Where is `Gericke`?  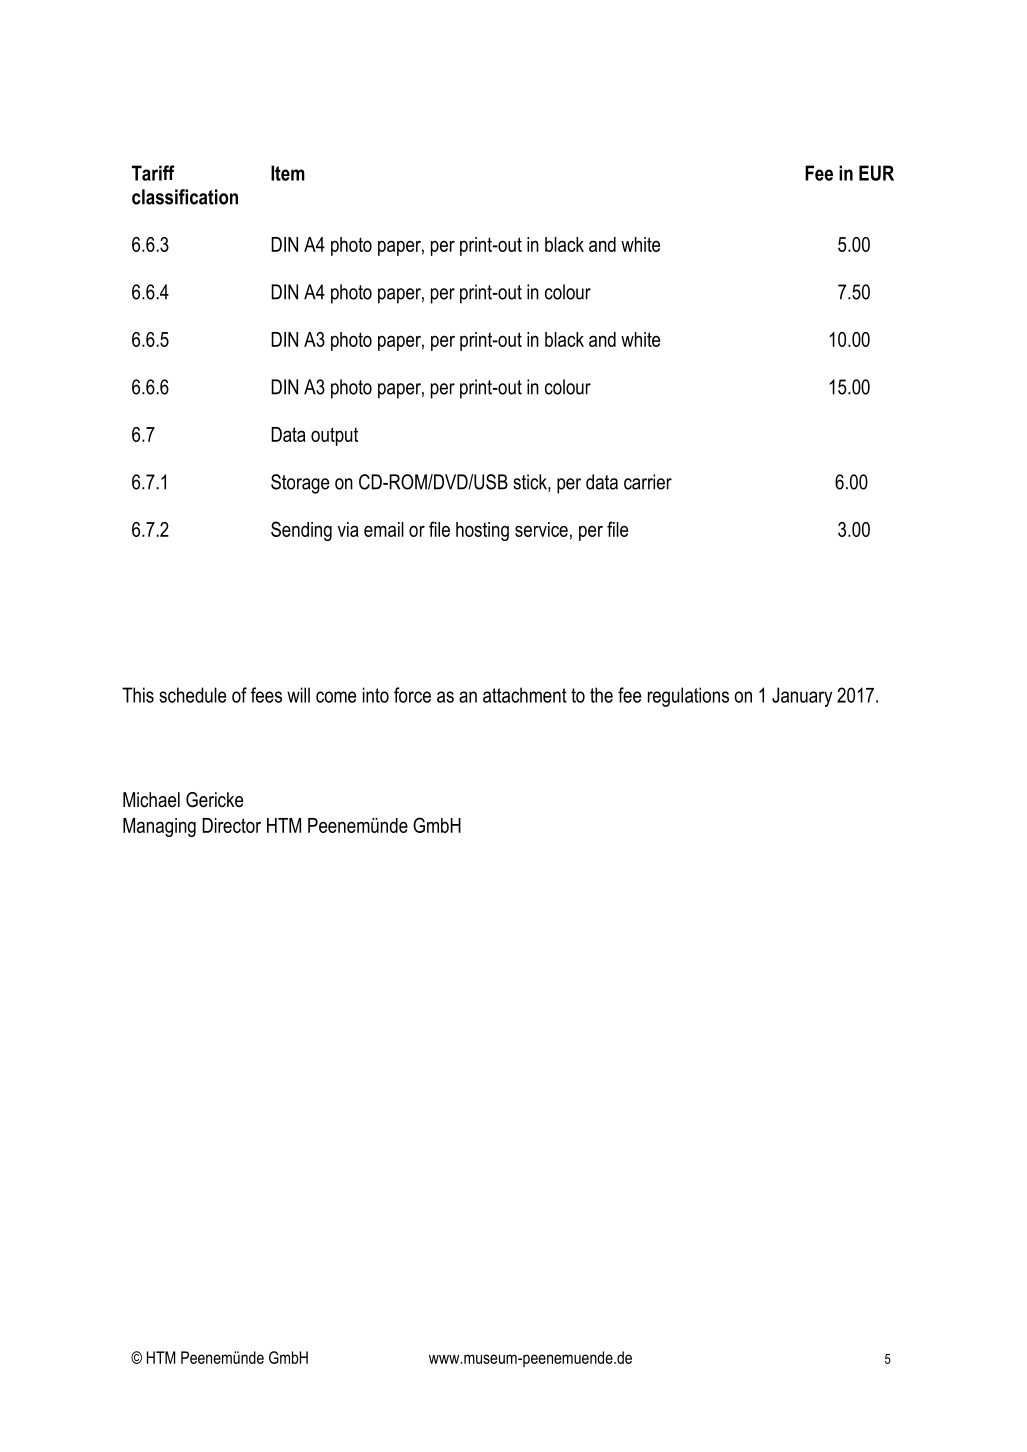 Gericke is located at coordinates (214, 800).
